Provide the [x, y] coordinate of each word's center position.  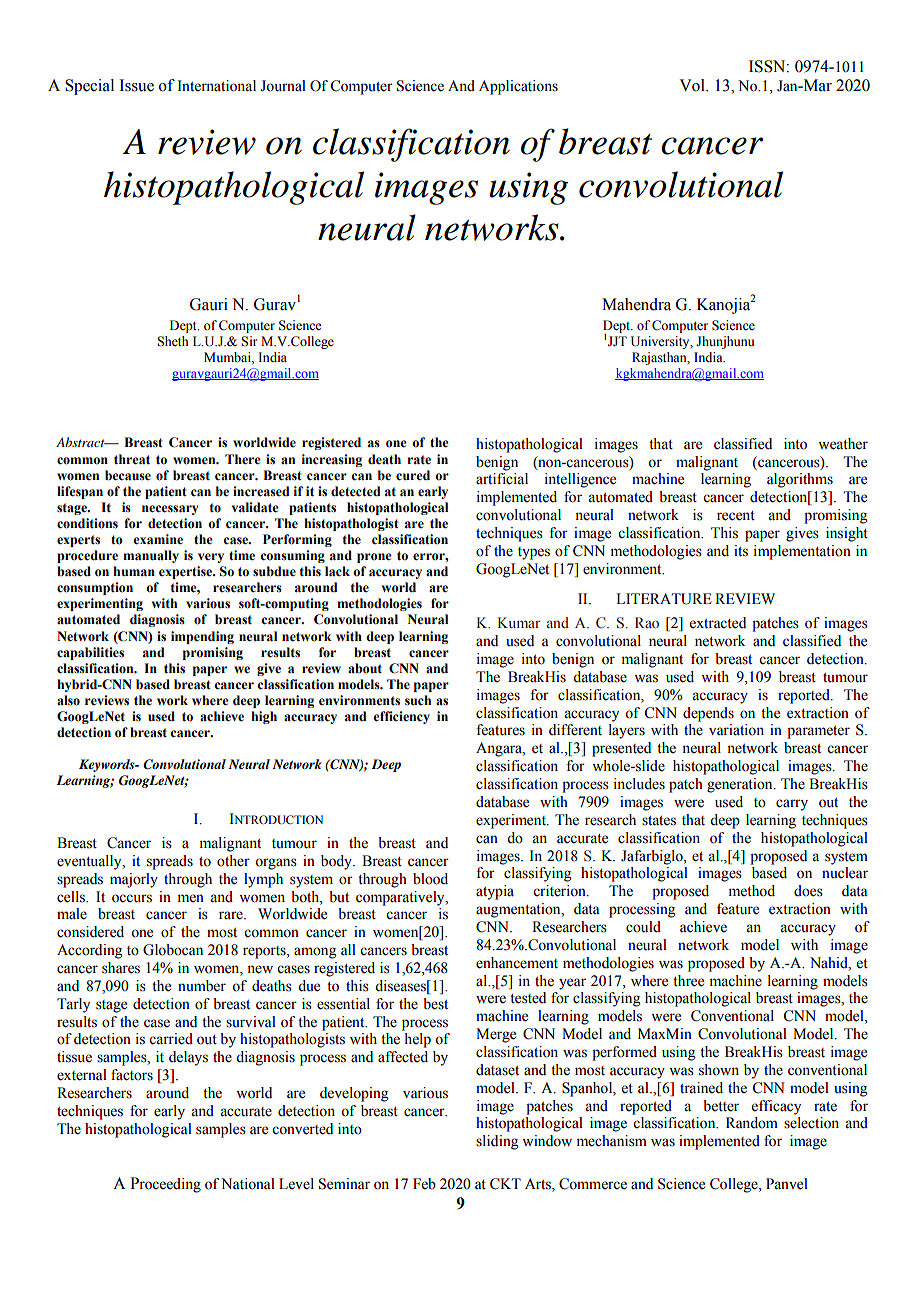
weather [843, 444]
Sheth [172, 341]
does [808, 891]
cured [413, 475]
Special [89, 87]
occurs [132, 898]
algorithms [800, 480]
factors [132, 1075]
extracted [718, 623]
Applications [518, 87]
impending [202, 637]
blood [430, 879]
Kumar [519, 622]
